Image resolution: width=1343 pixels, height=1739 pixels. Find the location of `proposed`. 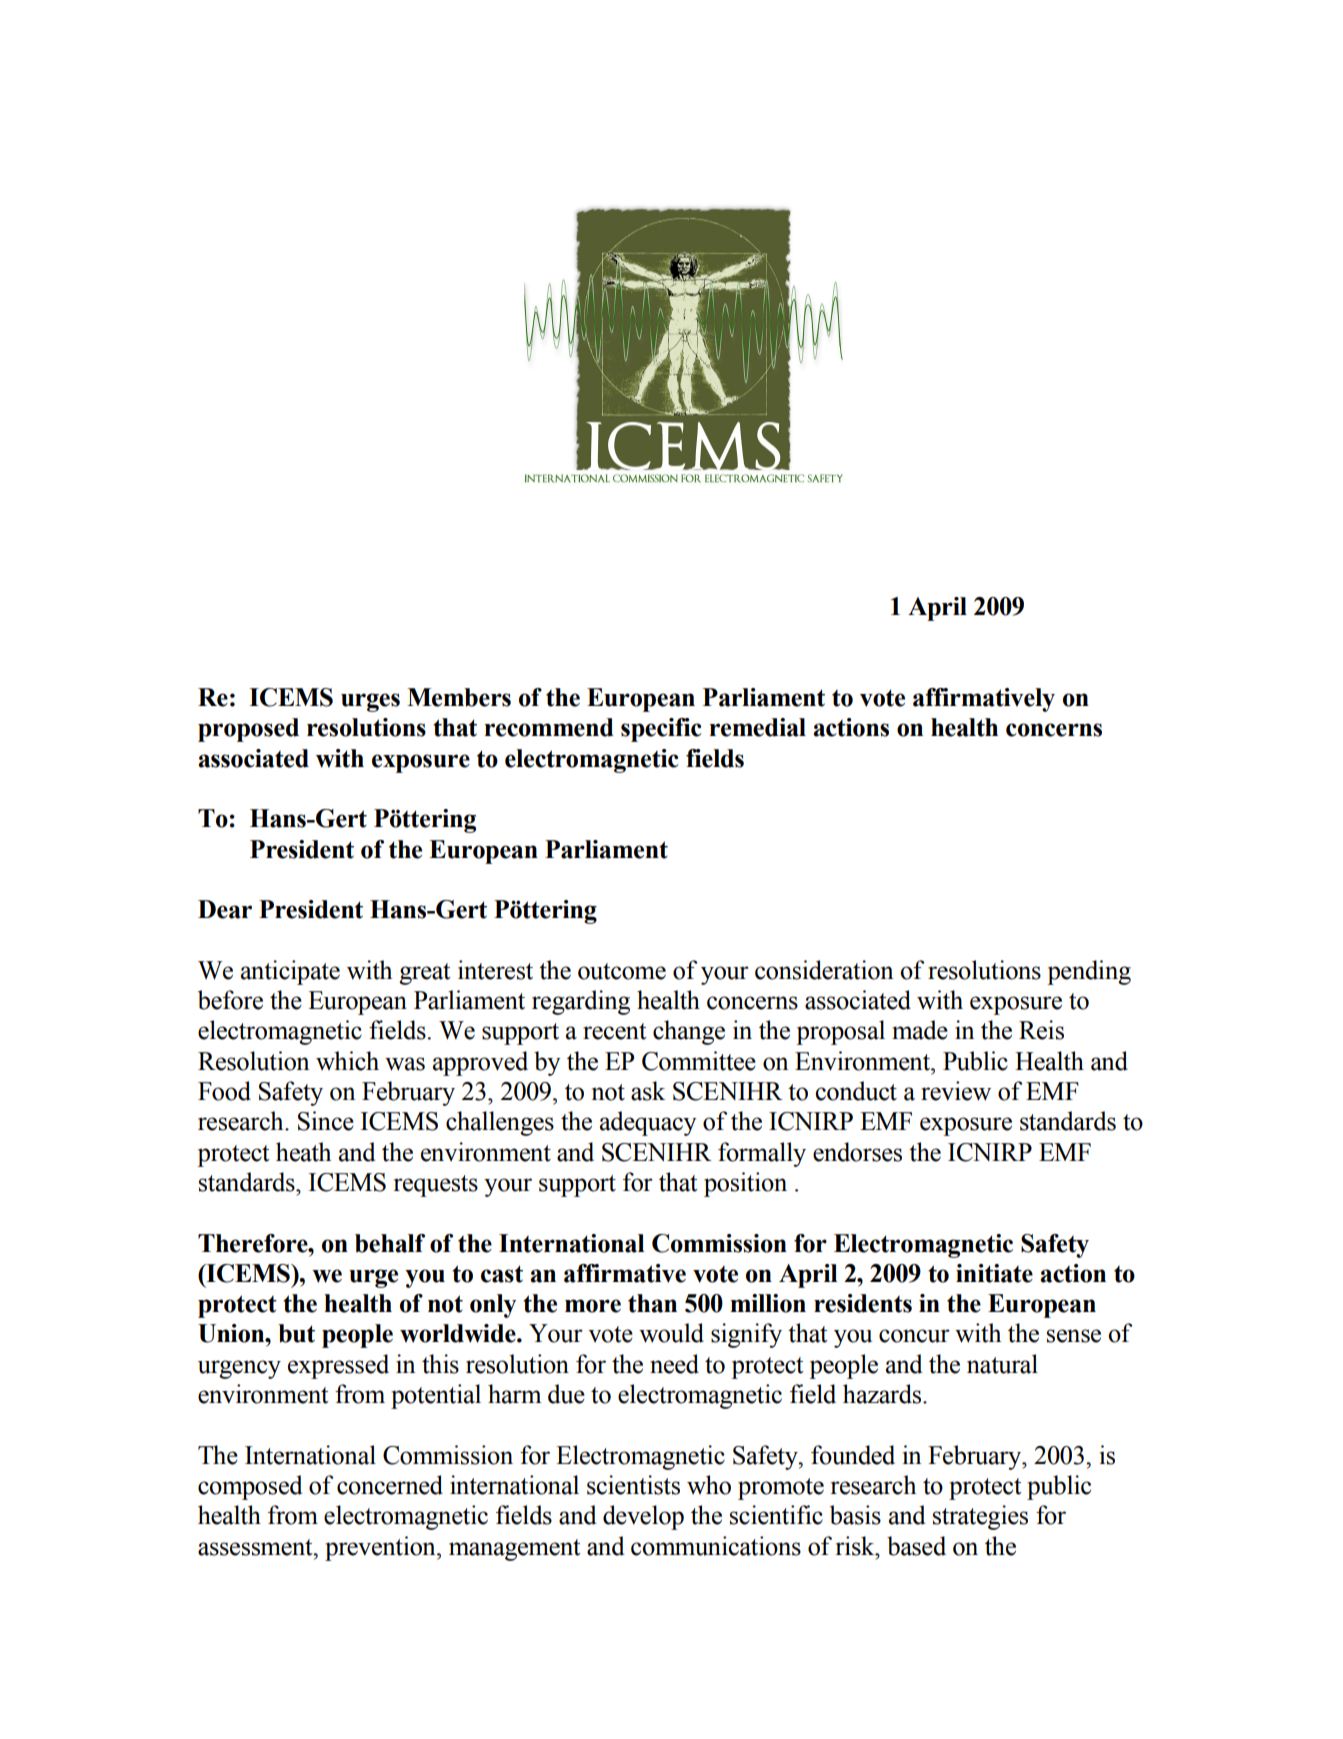

proposed is located at coordinates (248, 730).
